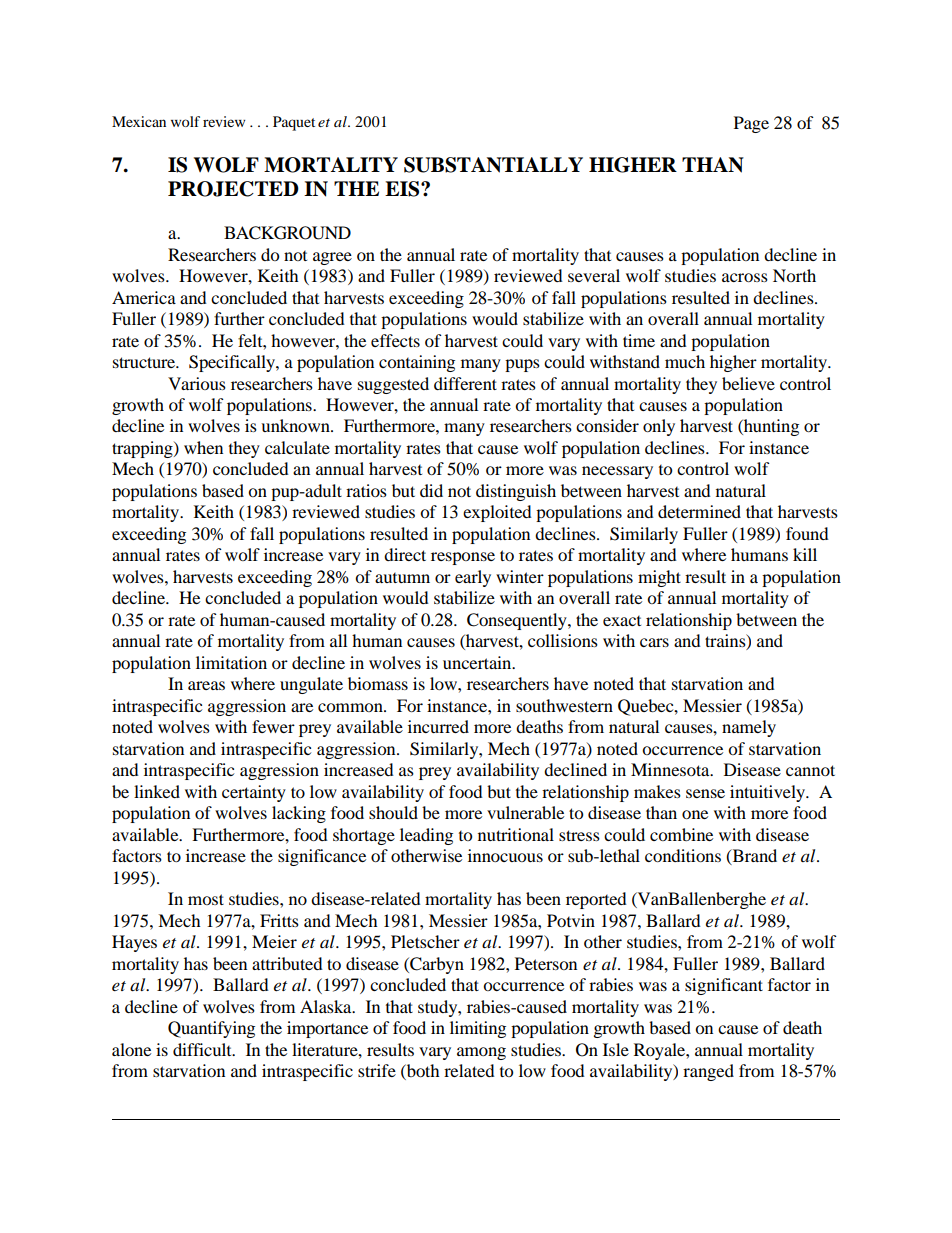 This image has width=952, height=1233. I want to click on PROJECTED, so click(233, 189).
